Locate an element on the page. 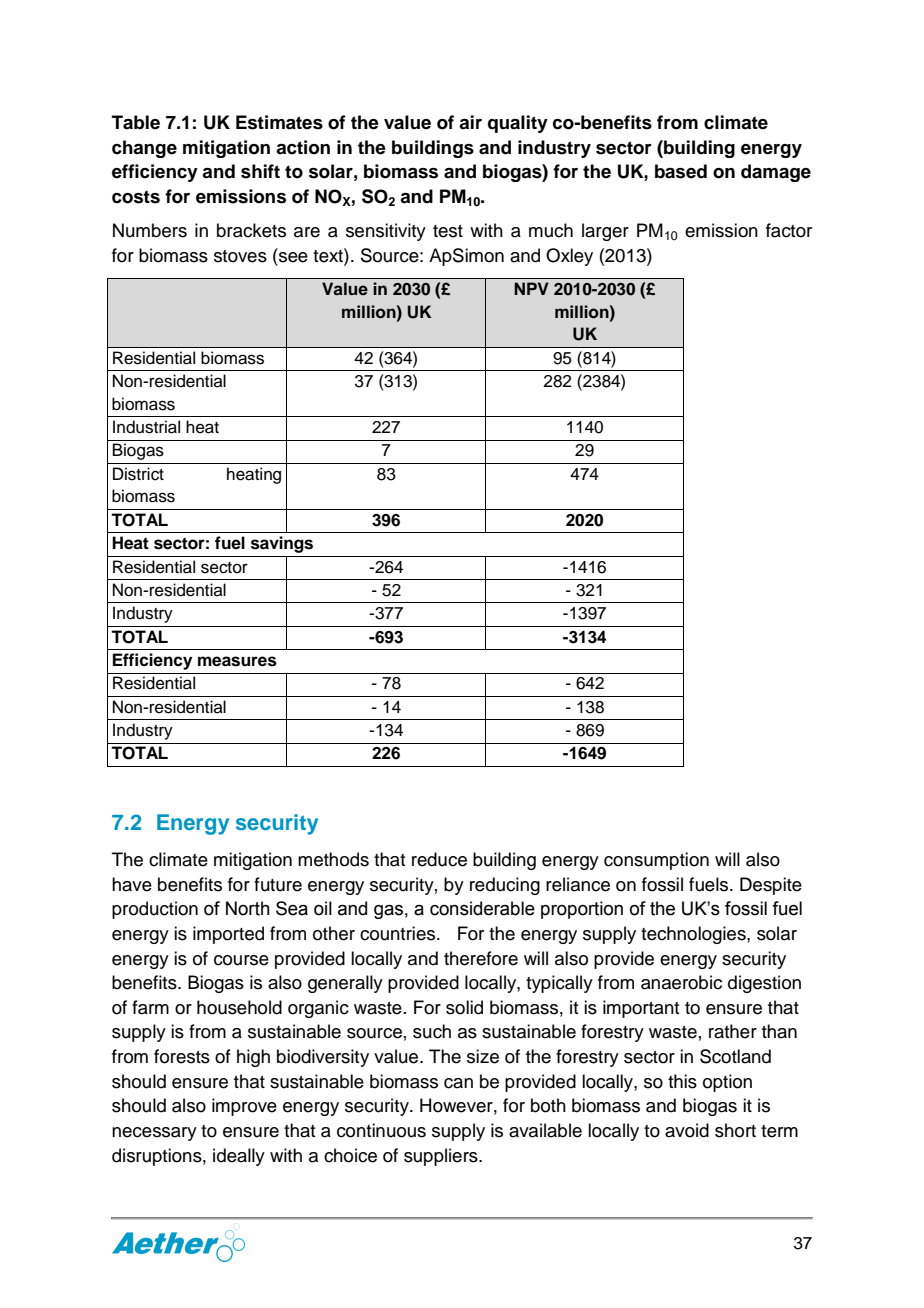 This page has width=924, height=1308. consumption is located at coordinates (656, 861).
